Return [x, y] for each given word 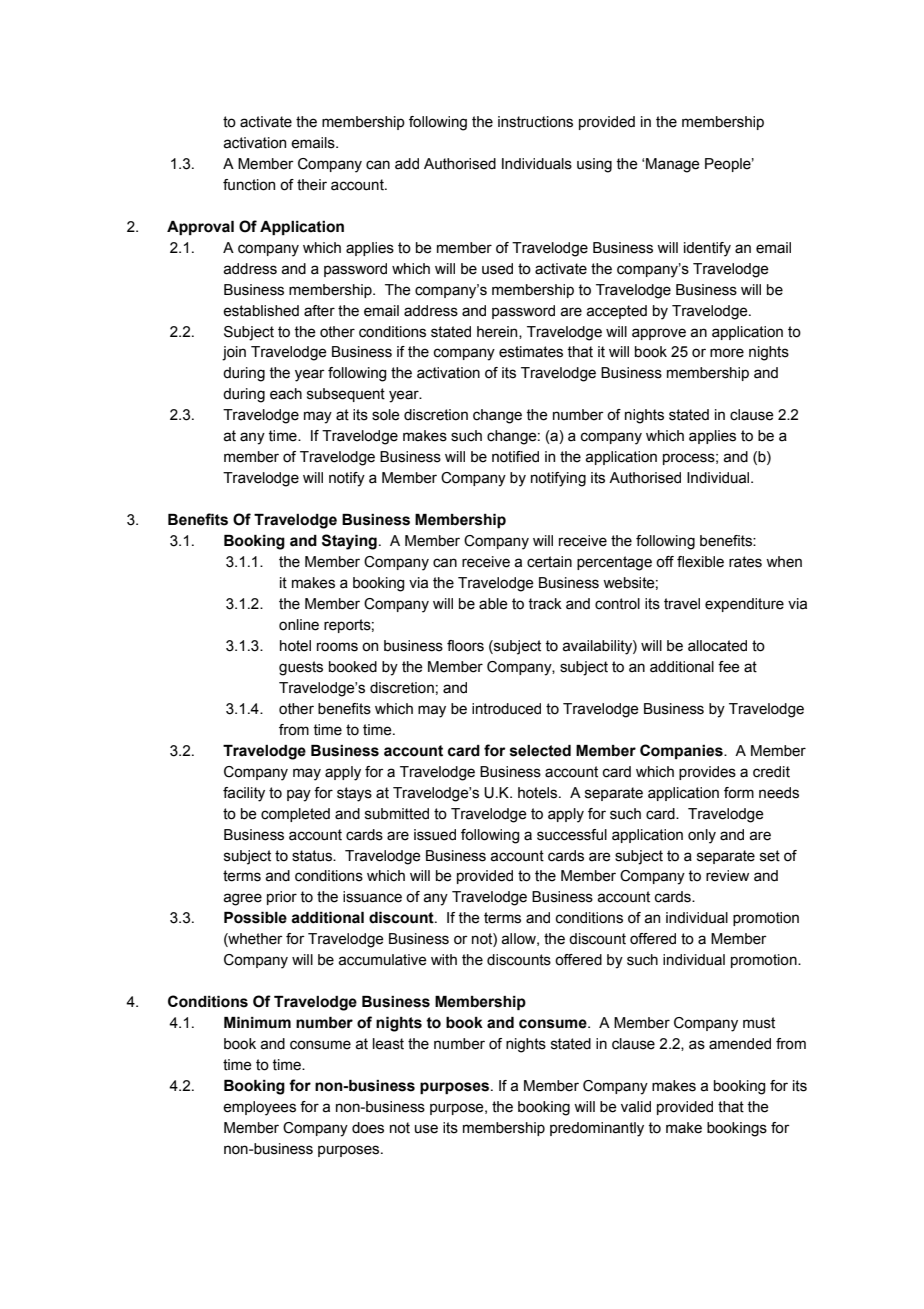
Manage [673, 165]
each [286, 394]
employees [259, 1108]
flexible [700, 562]
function [249, 185]
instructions [535, 122]
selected [540, 751]
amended [740, 1044]
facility [244, 794]
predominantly [597, 1129]
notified [515, 457]
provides [707, 773]
